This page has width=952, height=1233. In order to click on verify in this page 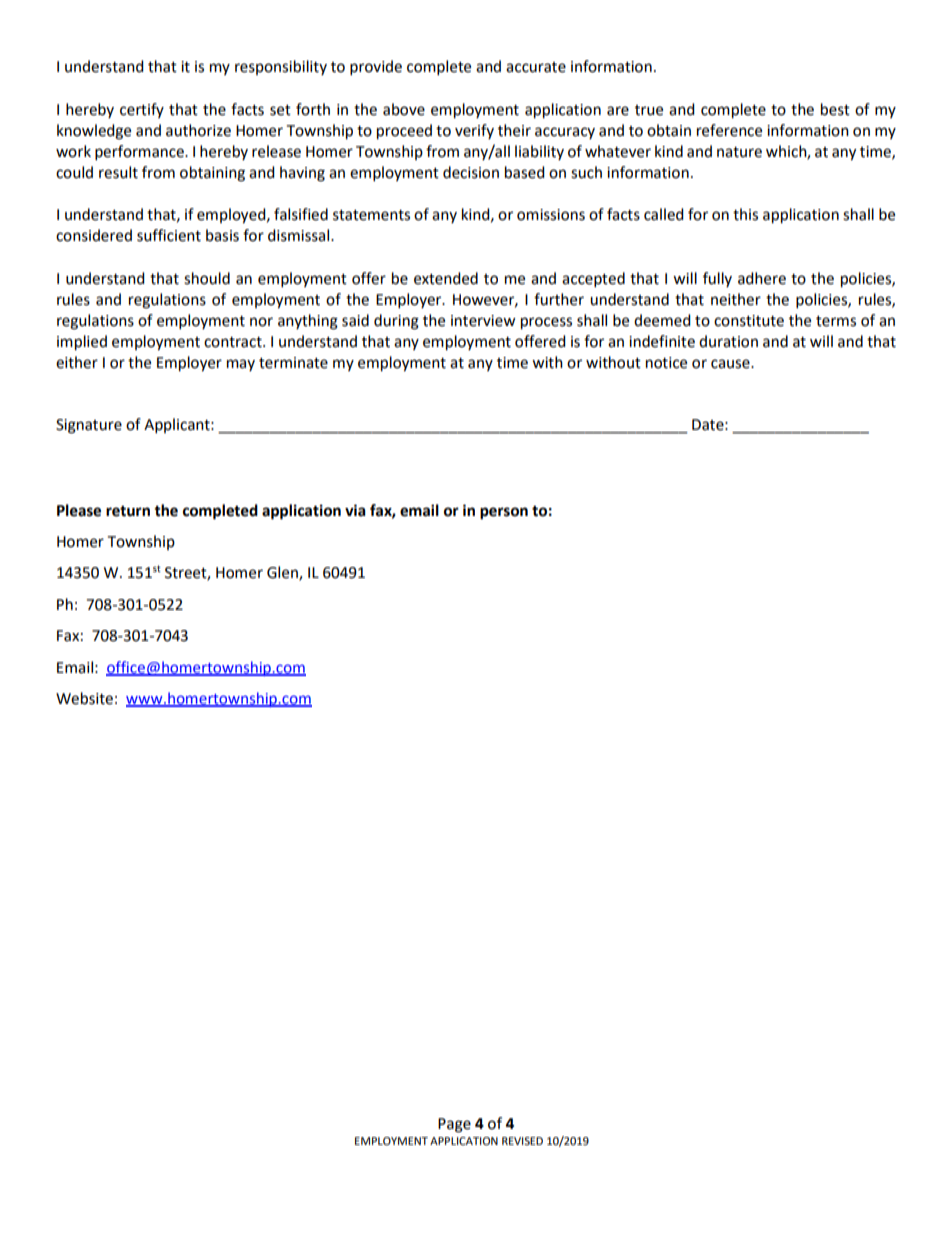, I will do `click(474, 131)`.
